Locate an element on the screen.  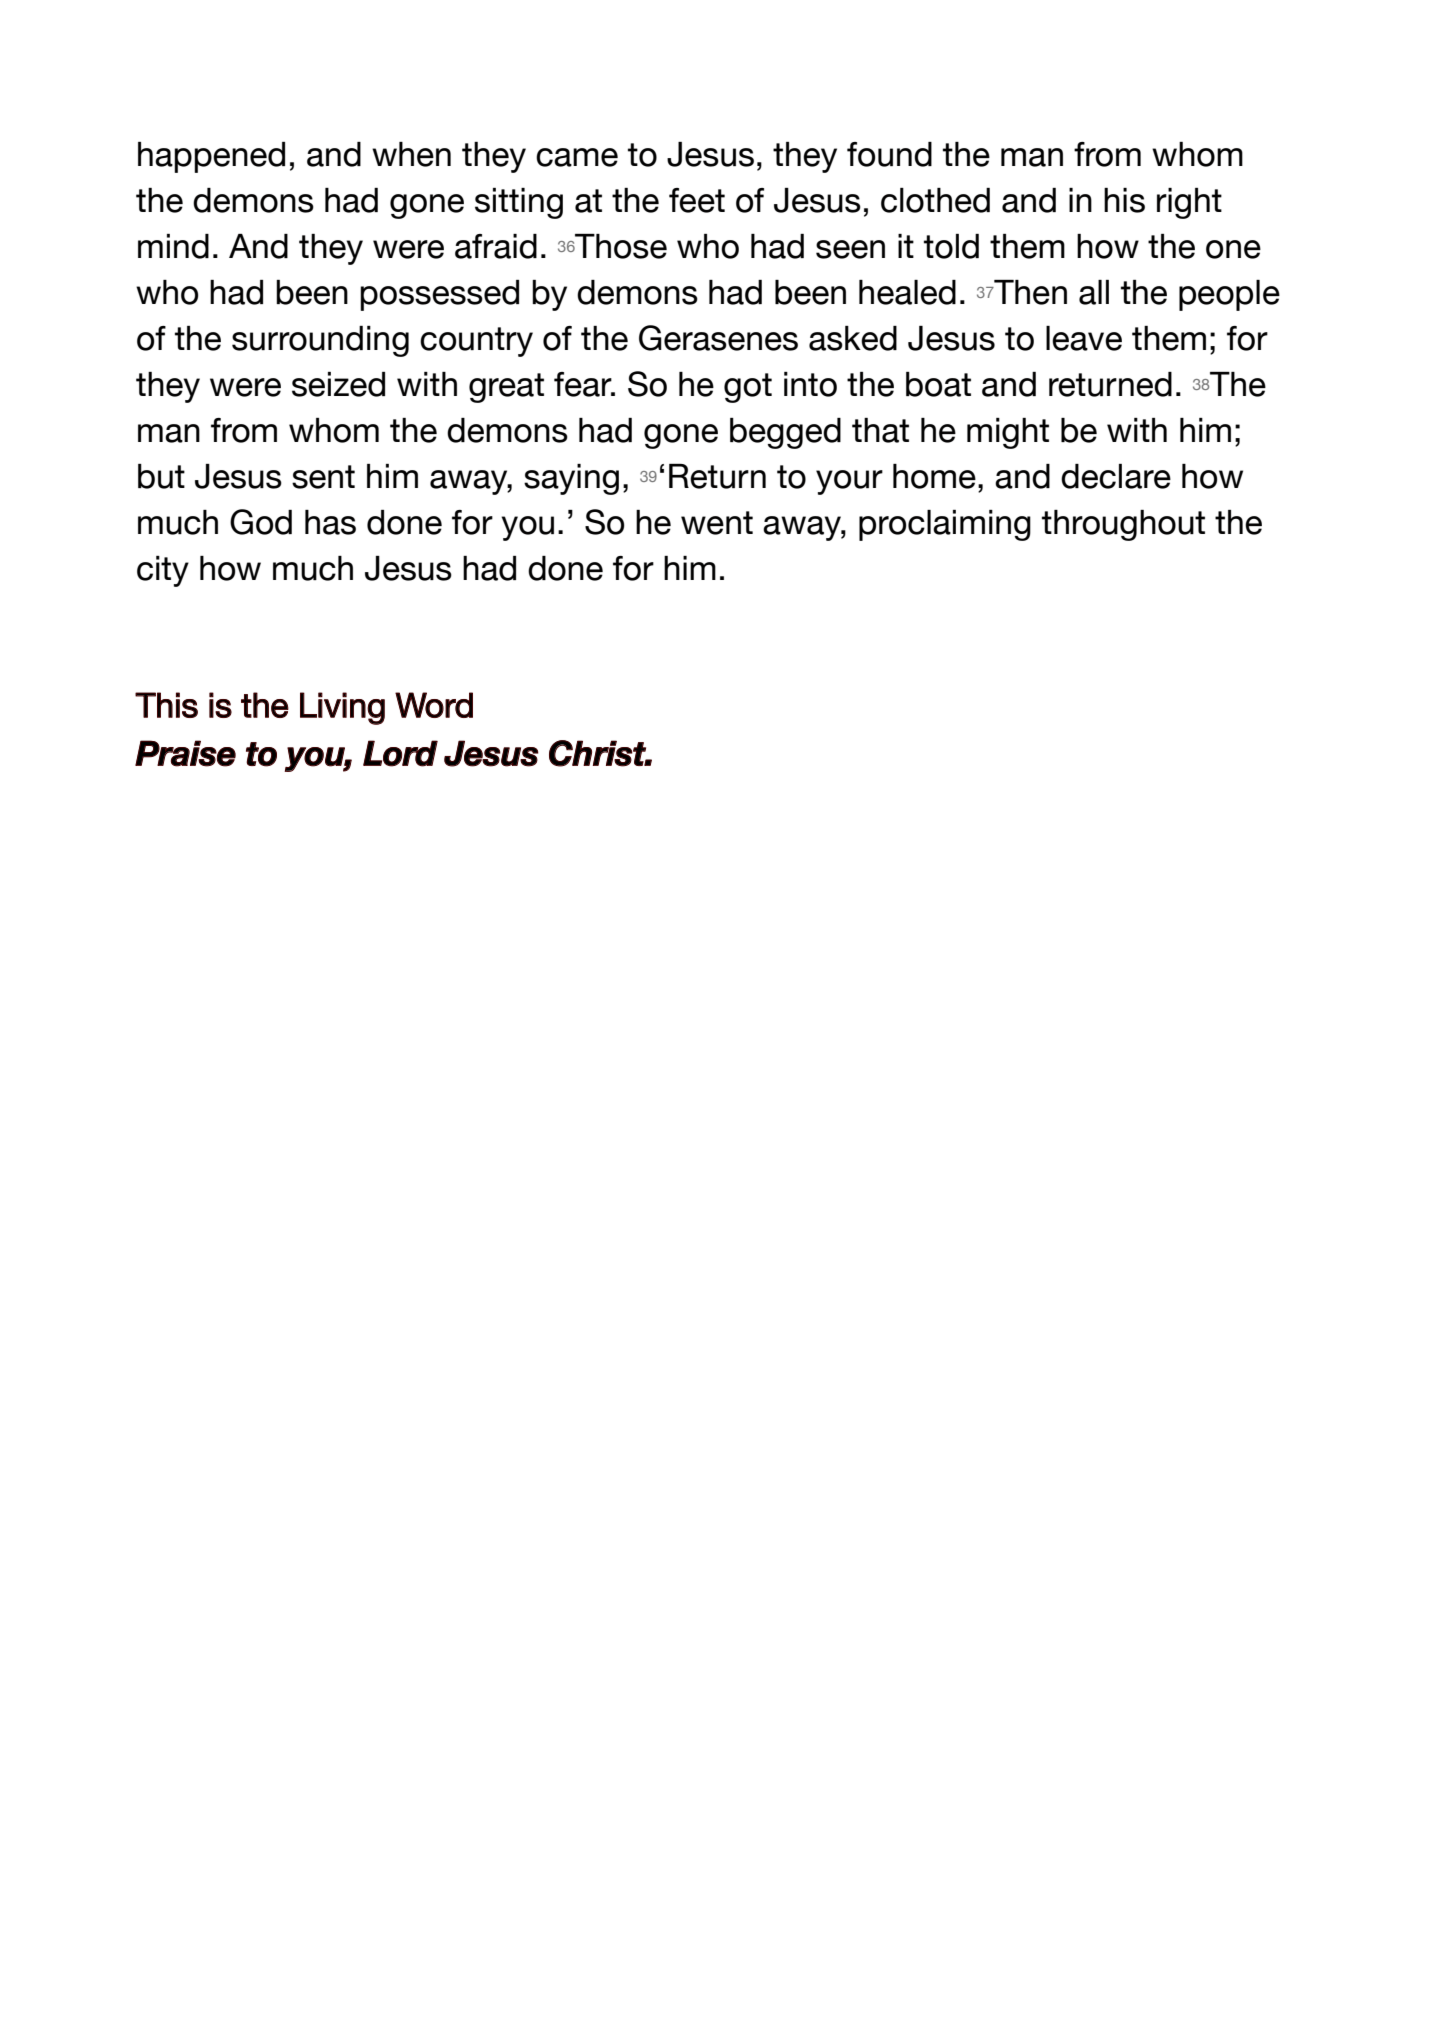
went is located at coordinates (717, 523).
